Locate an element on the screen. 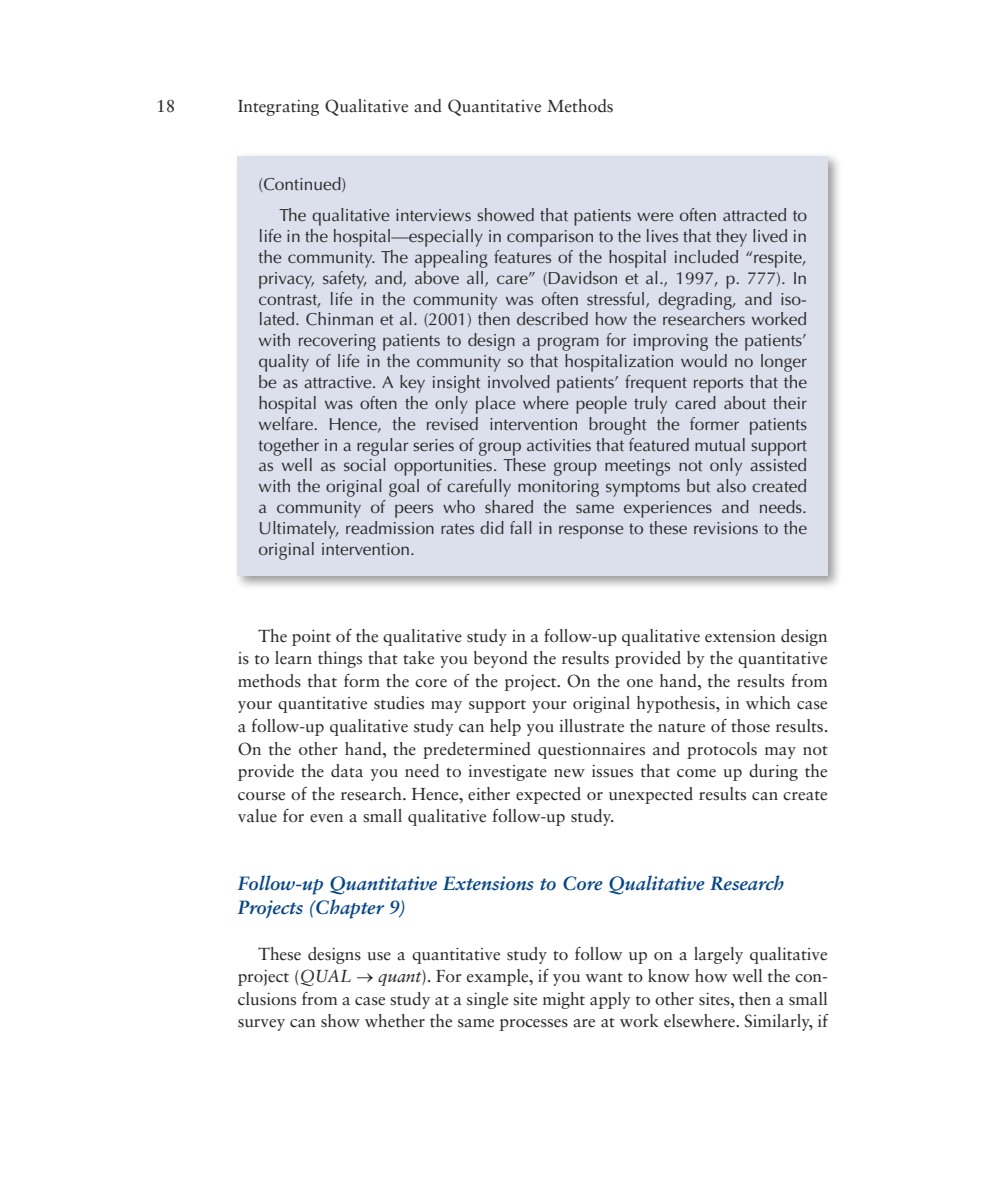  help is located at coordinates (505, 727).
